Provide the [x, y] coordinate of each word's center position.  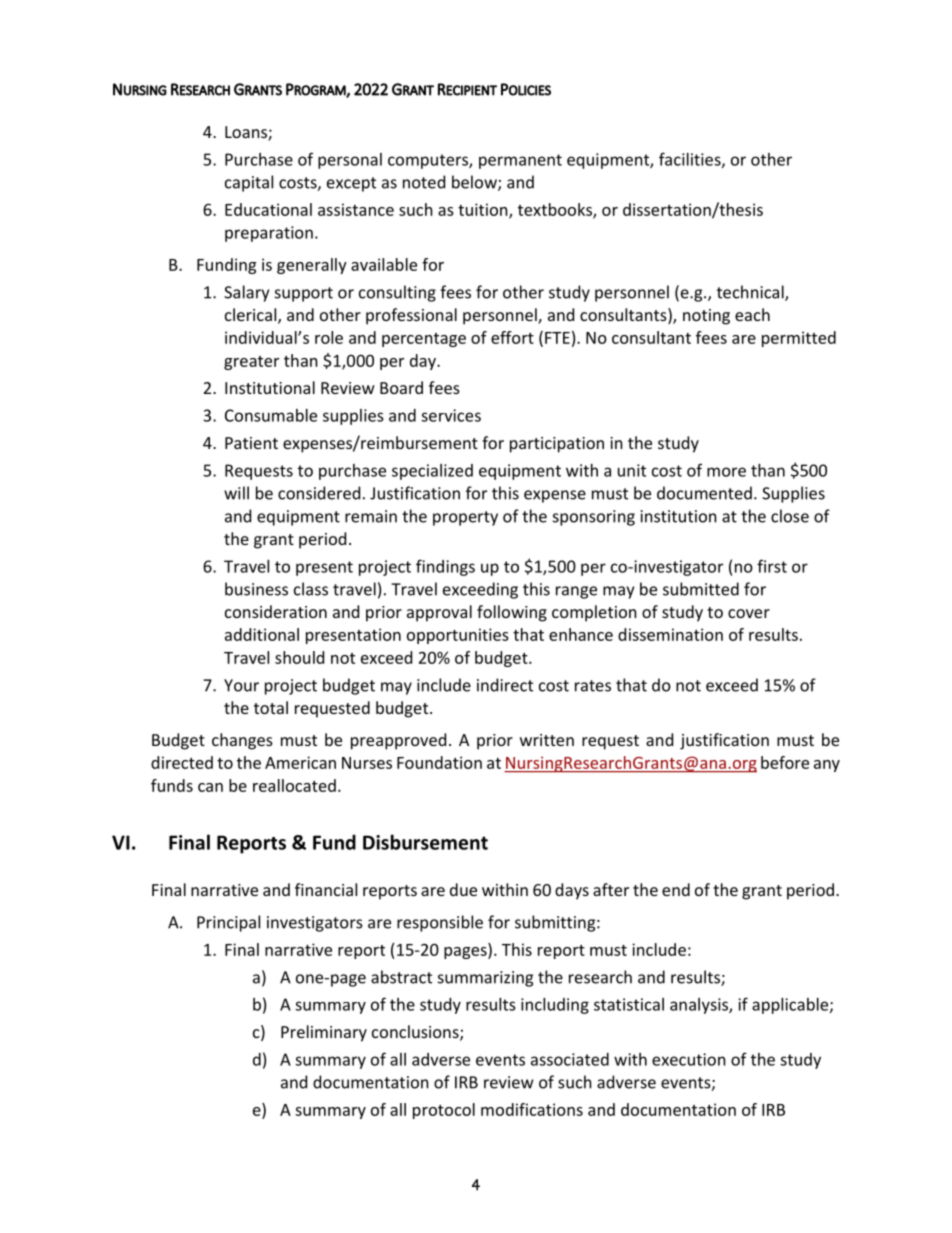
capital [249, 183]
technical [751, 293]
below [475, 183]
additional [262, 634]
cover [749, 613]
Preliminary [324, 1033]
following [512, 613]
